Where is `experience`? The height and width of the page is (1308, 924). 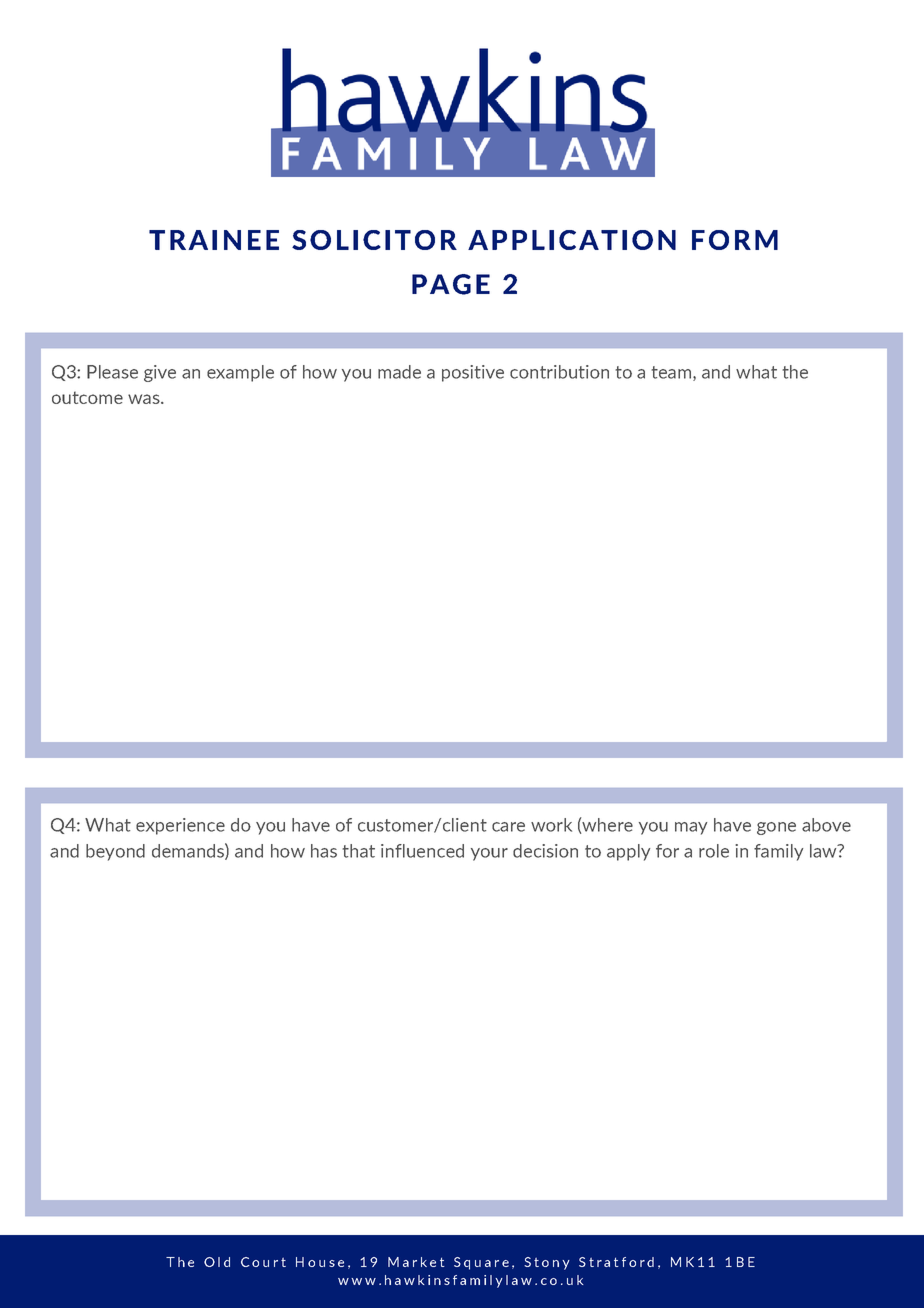
experience is located at coordinates (180, 826).
